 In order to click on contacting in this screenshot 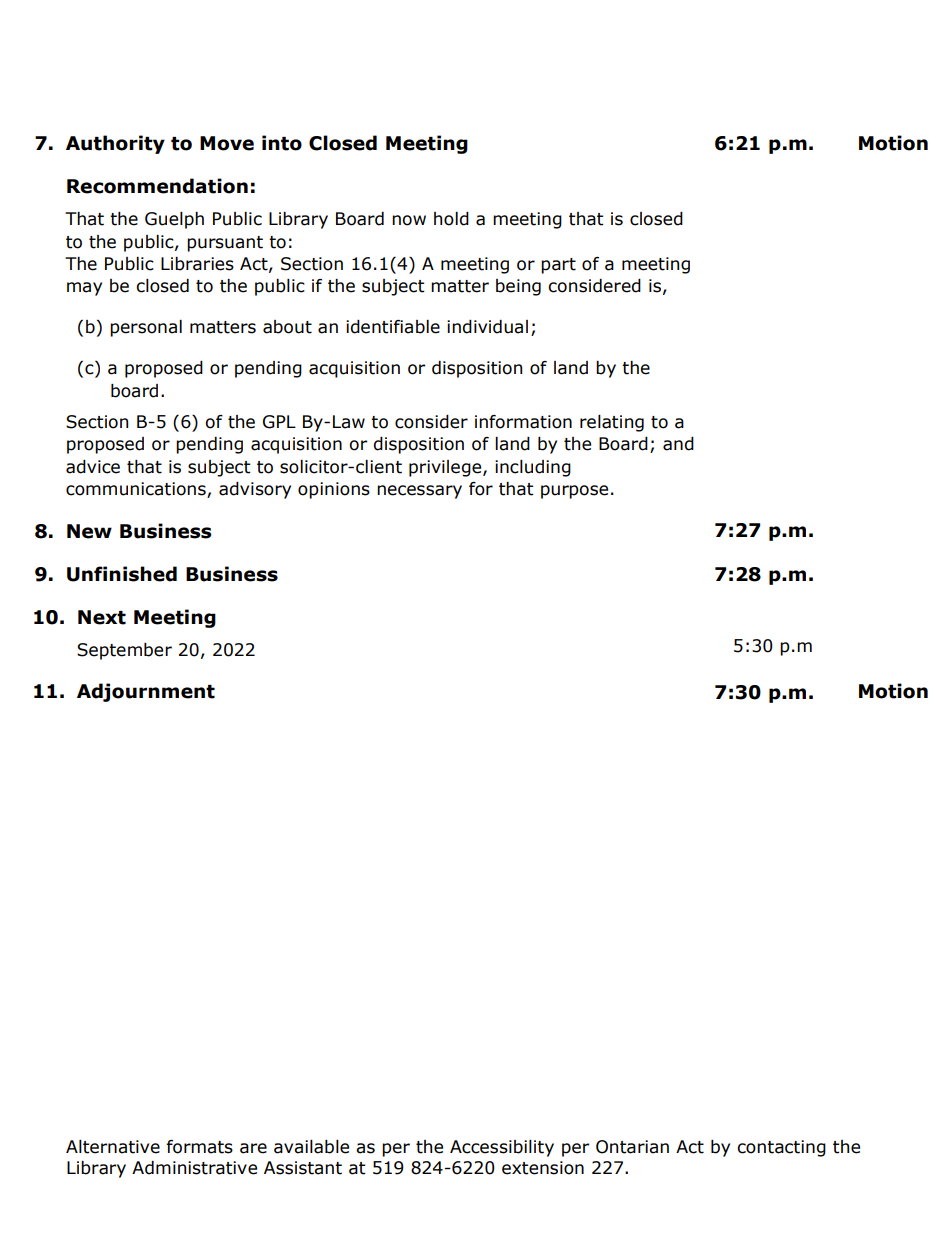, I will do `click(781, 1148)`.
